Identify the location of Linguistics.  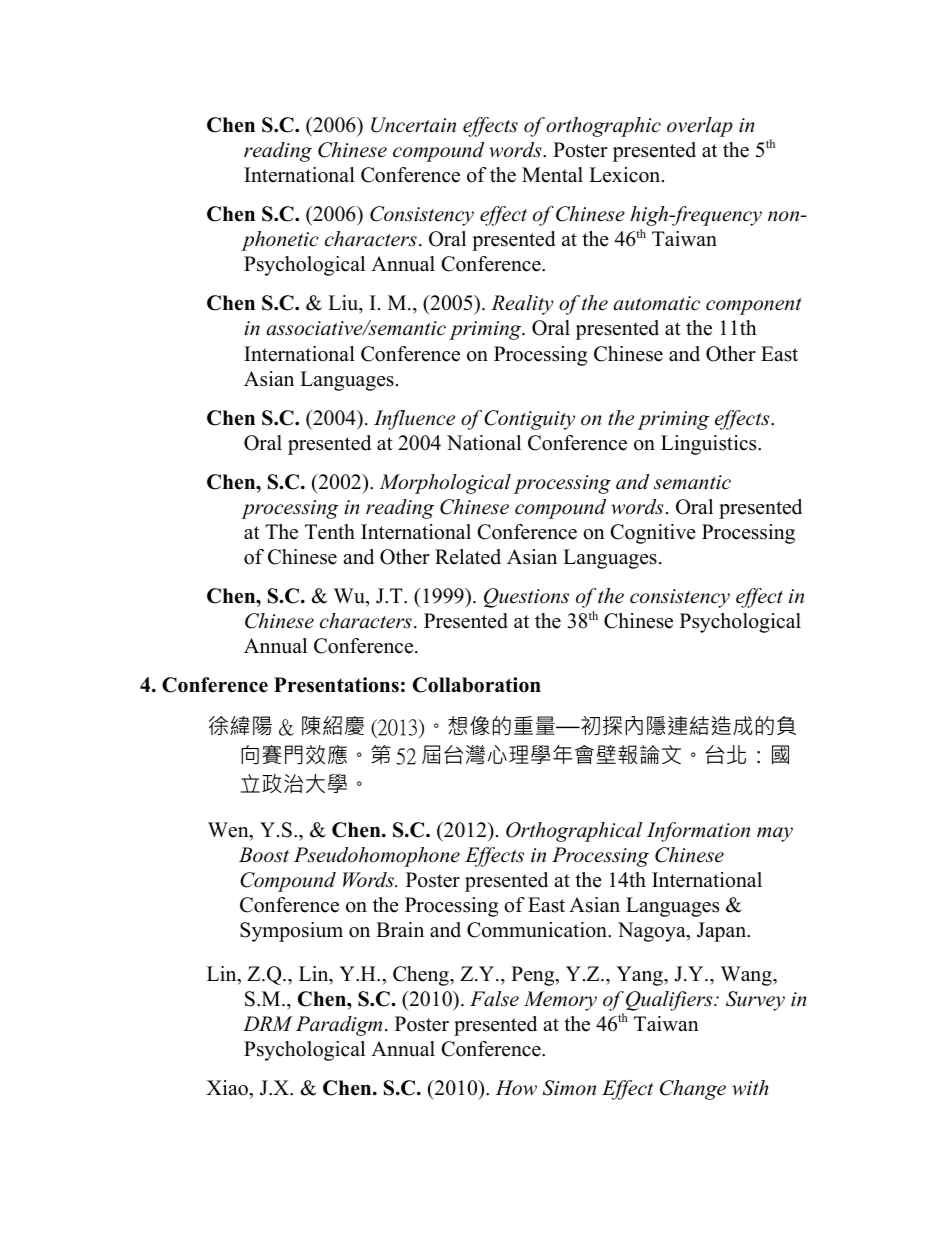
(710, 445).
